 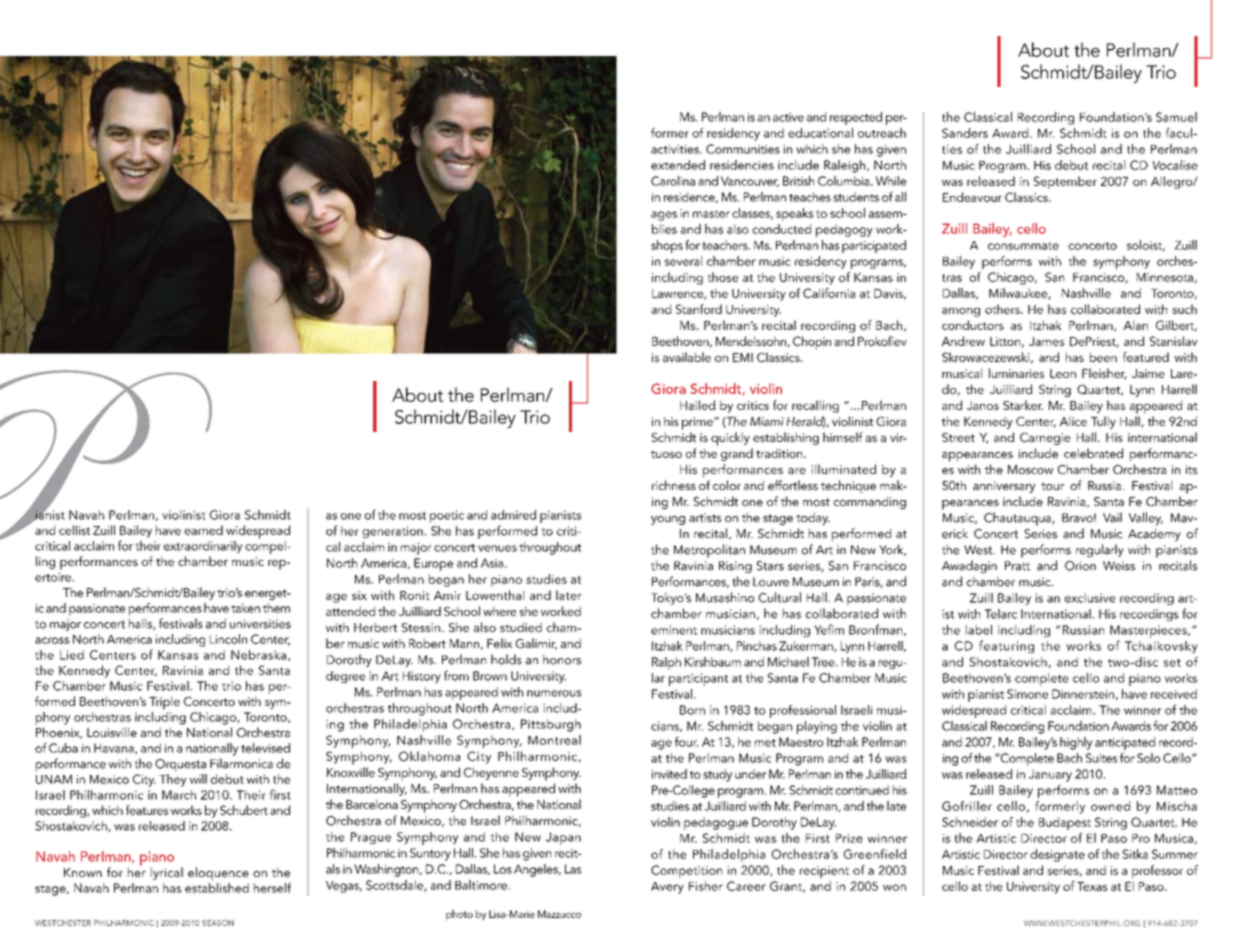 I want to click on Texas, so click(x=1092, y=886).
